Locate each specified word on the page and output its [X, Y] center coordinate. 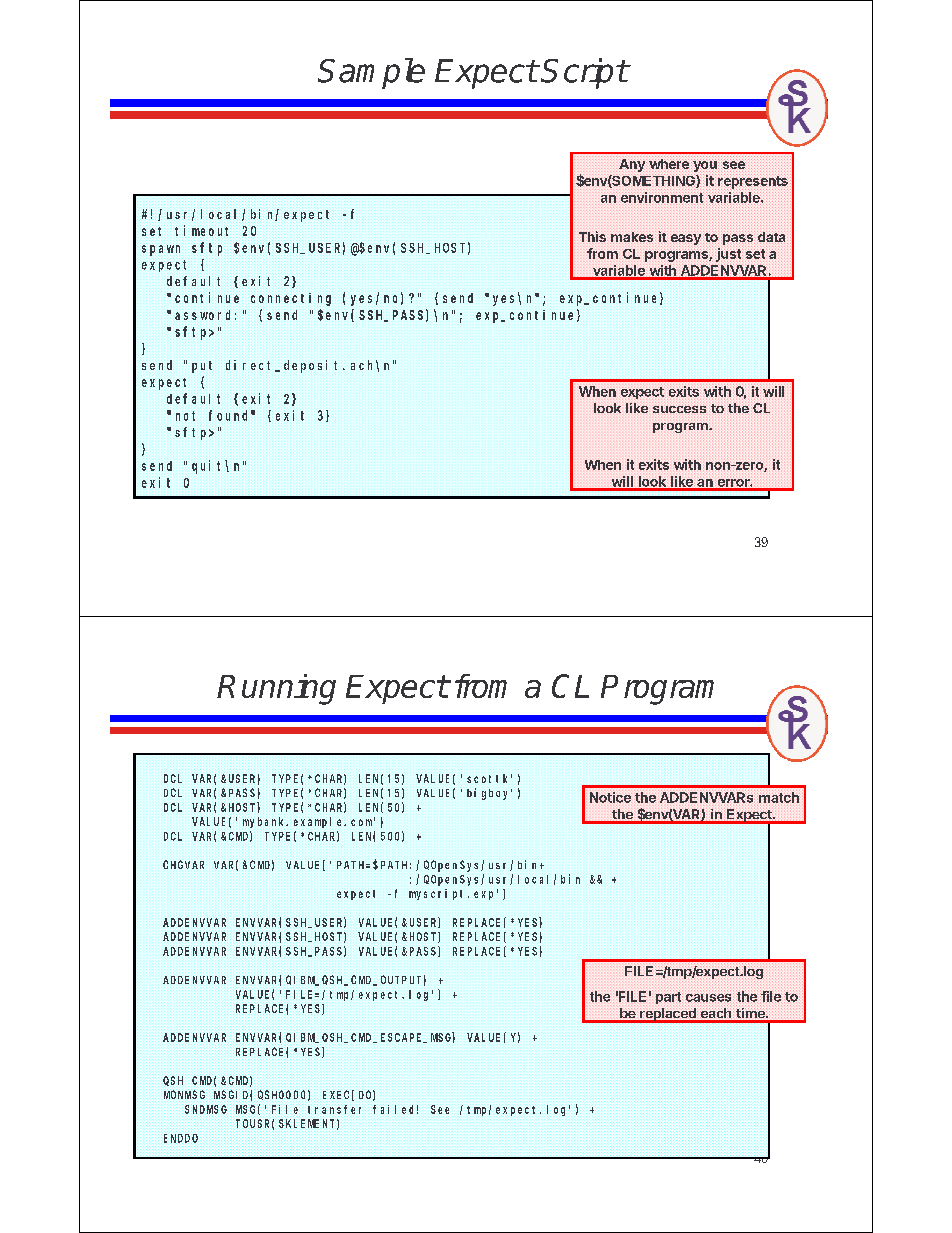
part [668, 998]
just [728, 255]
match [779, 797]
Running [276, 689]
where [669, 164]
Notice [610, 797]
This [592, 236]
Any [632, 165]
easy [686, 239]
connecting [291, 299]
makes [632, 237]
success [679, 409]
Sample [371, 73]
